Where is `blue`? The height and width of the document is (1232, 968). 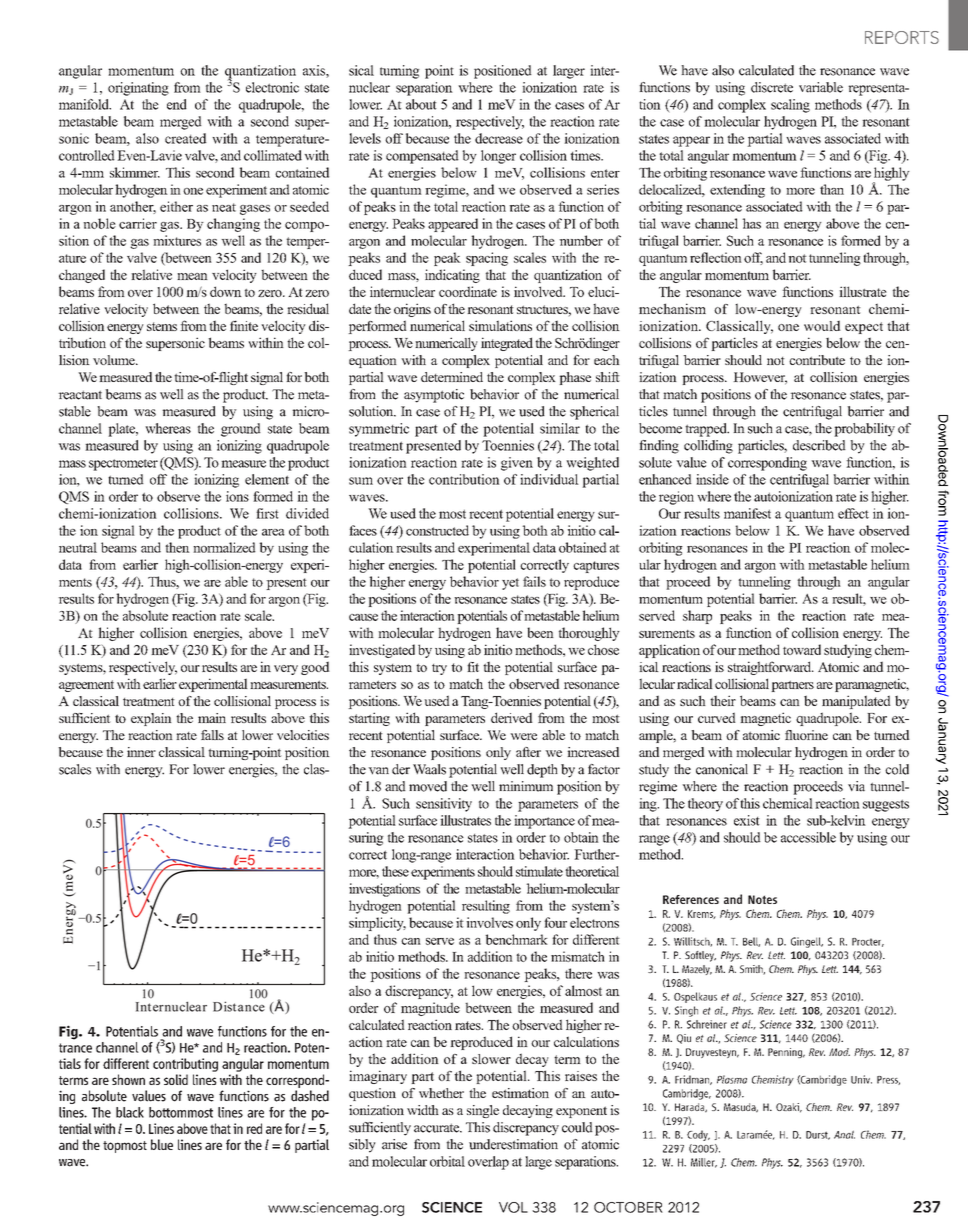
blue is located at coordinates (162, 1144).
